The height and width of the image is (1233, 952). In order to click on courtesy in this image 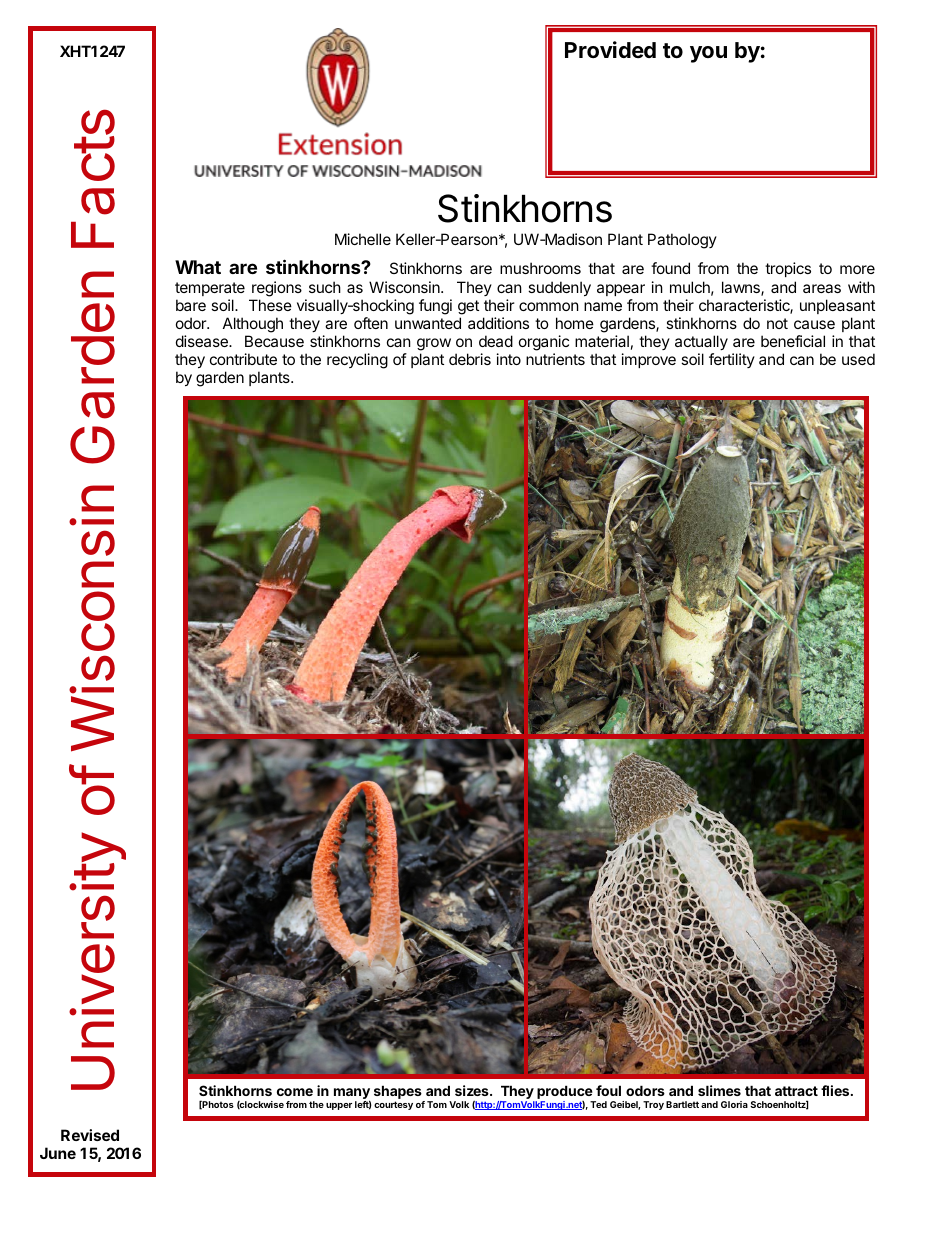, I will do `click(393, 1105)`.
